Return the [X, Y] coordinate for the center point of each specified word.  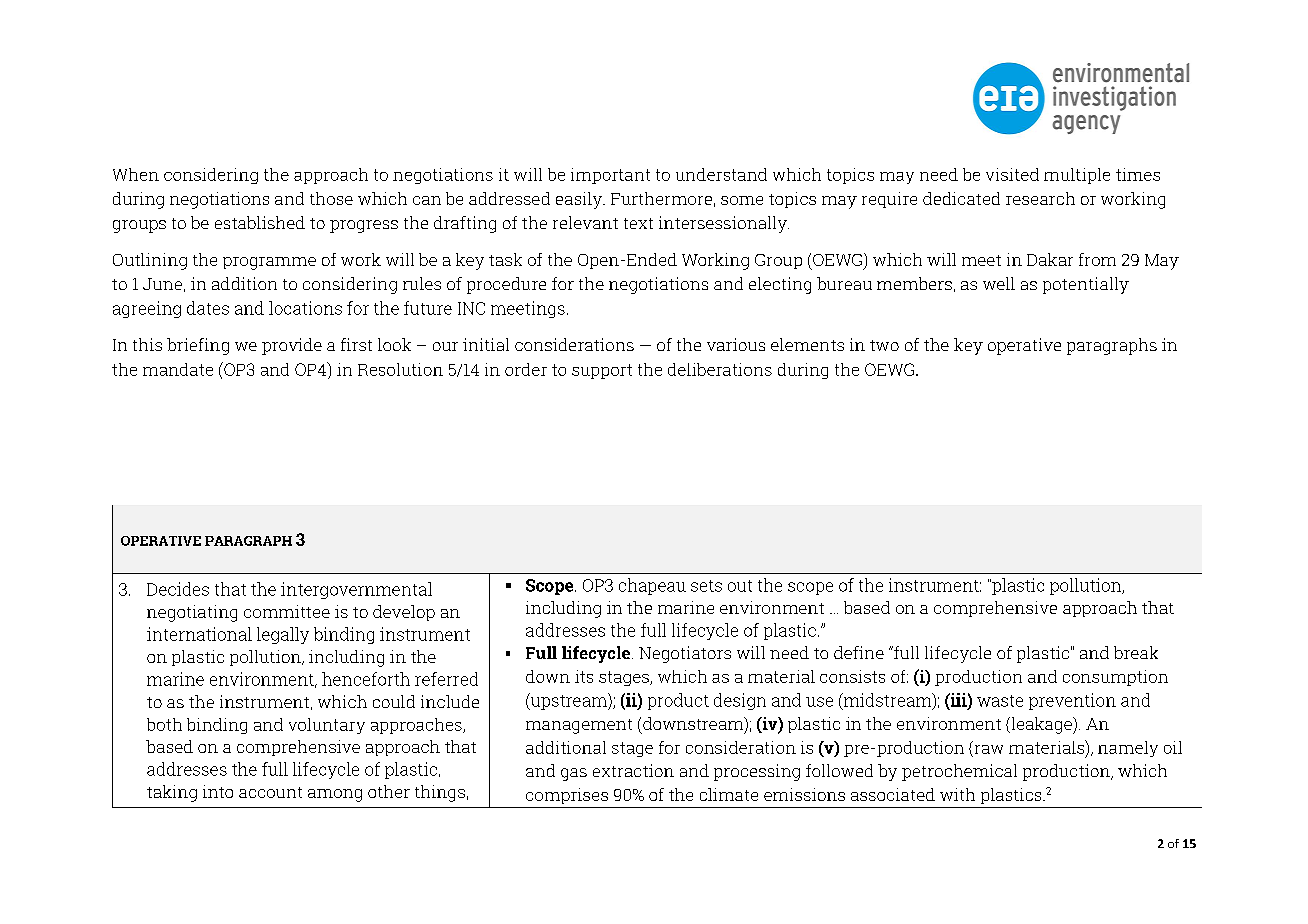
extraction [633, 770]
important [610, 176]
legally [283, 635]
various [736, 344]
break [1136, 652]
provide [292, 346]
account [270, 792]
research [1040, 198]
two [884, 345]
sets [706, 586]
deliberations [720, 369]
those [331, 198]
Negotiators [685, 654]
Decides [178, 589]
